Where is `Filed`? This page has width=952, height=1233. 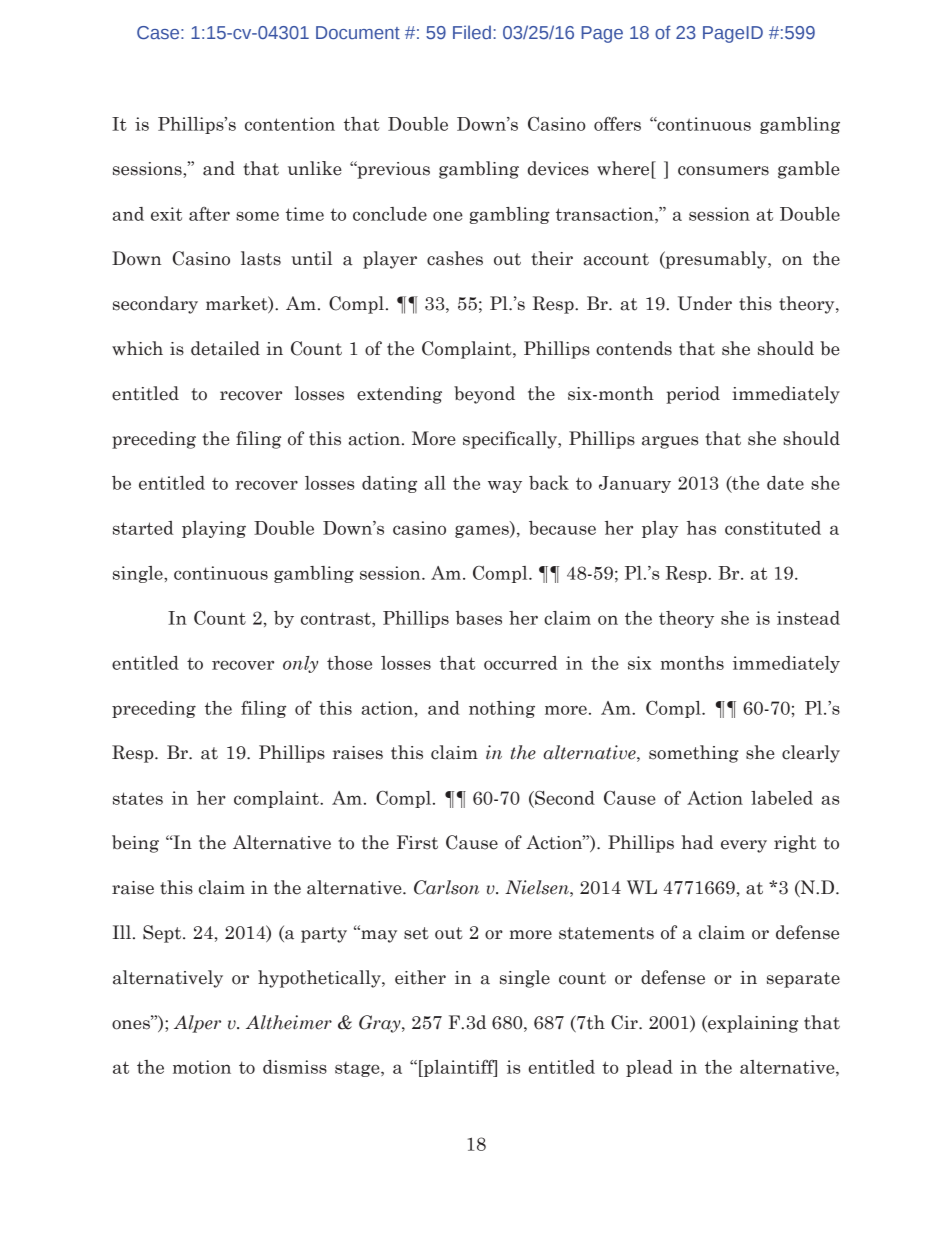
Filed is located at coordinates (472, 32).
